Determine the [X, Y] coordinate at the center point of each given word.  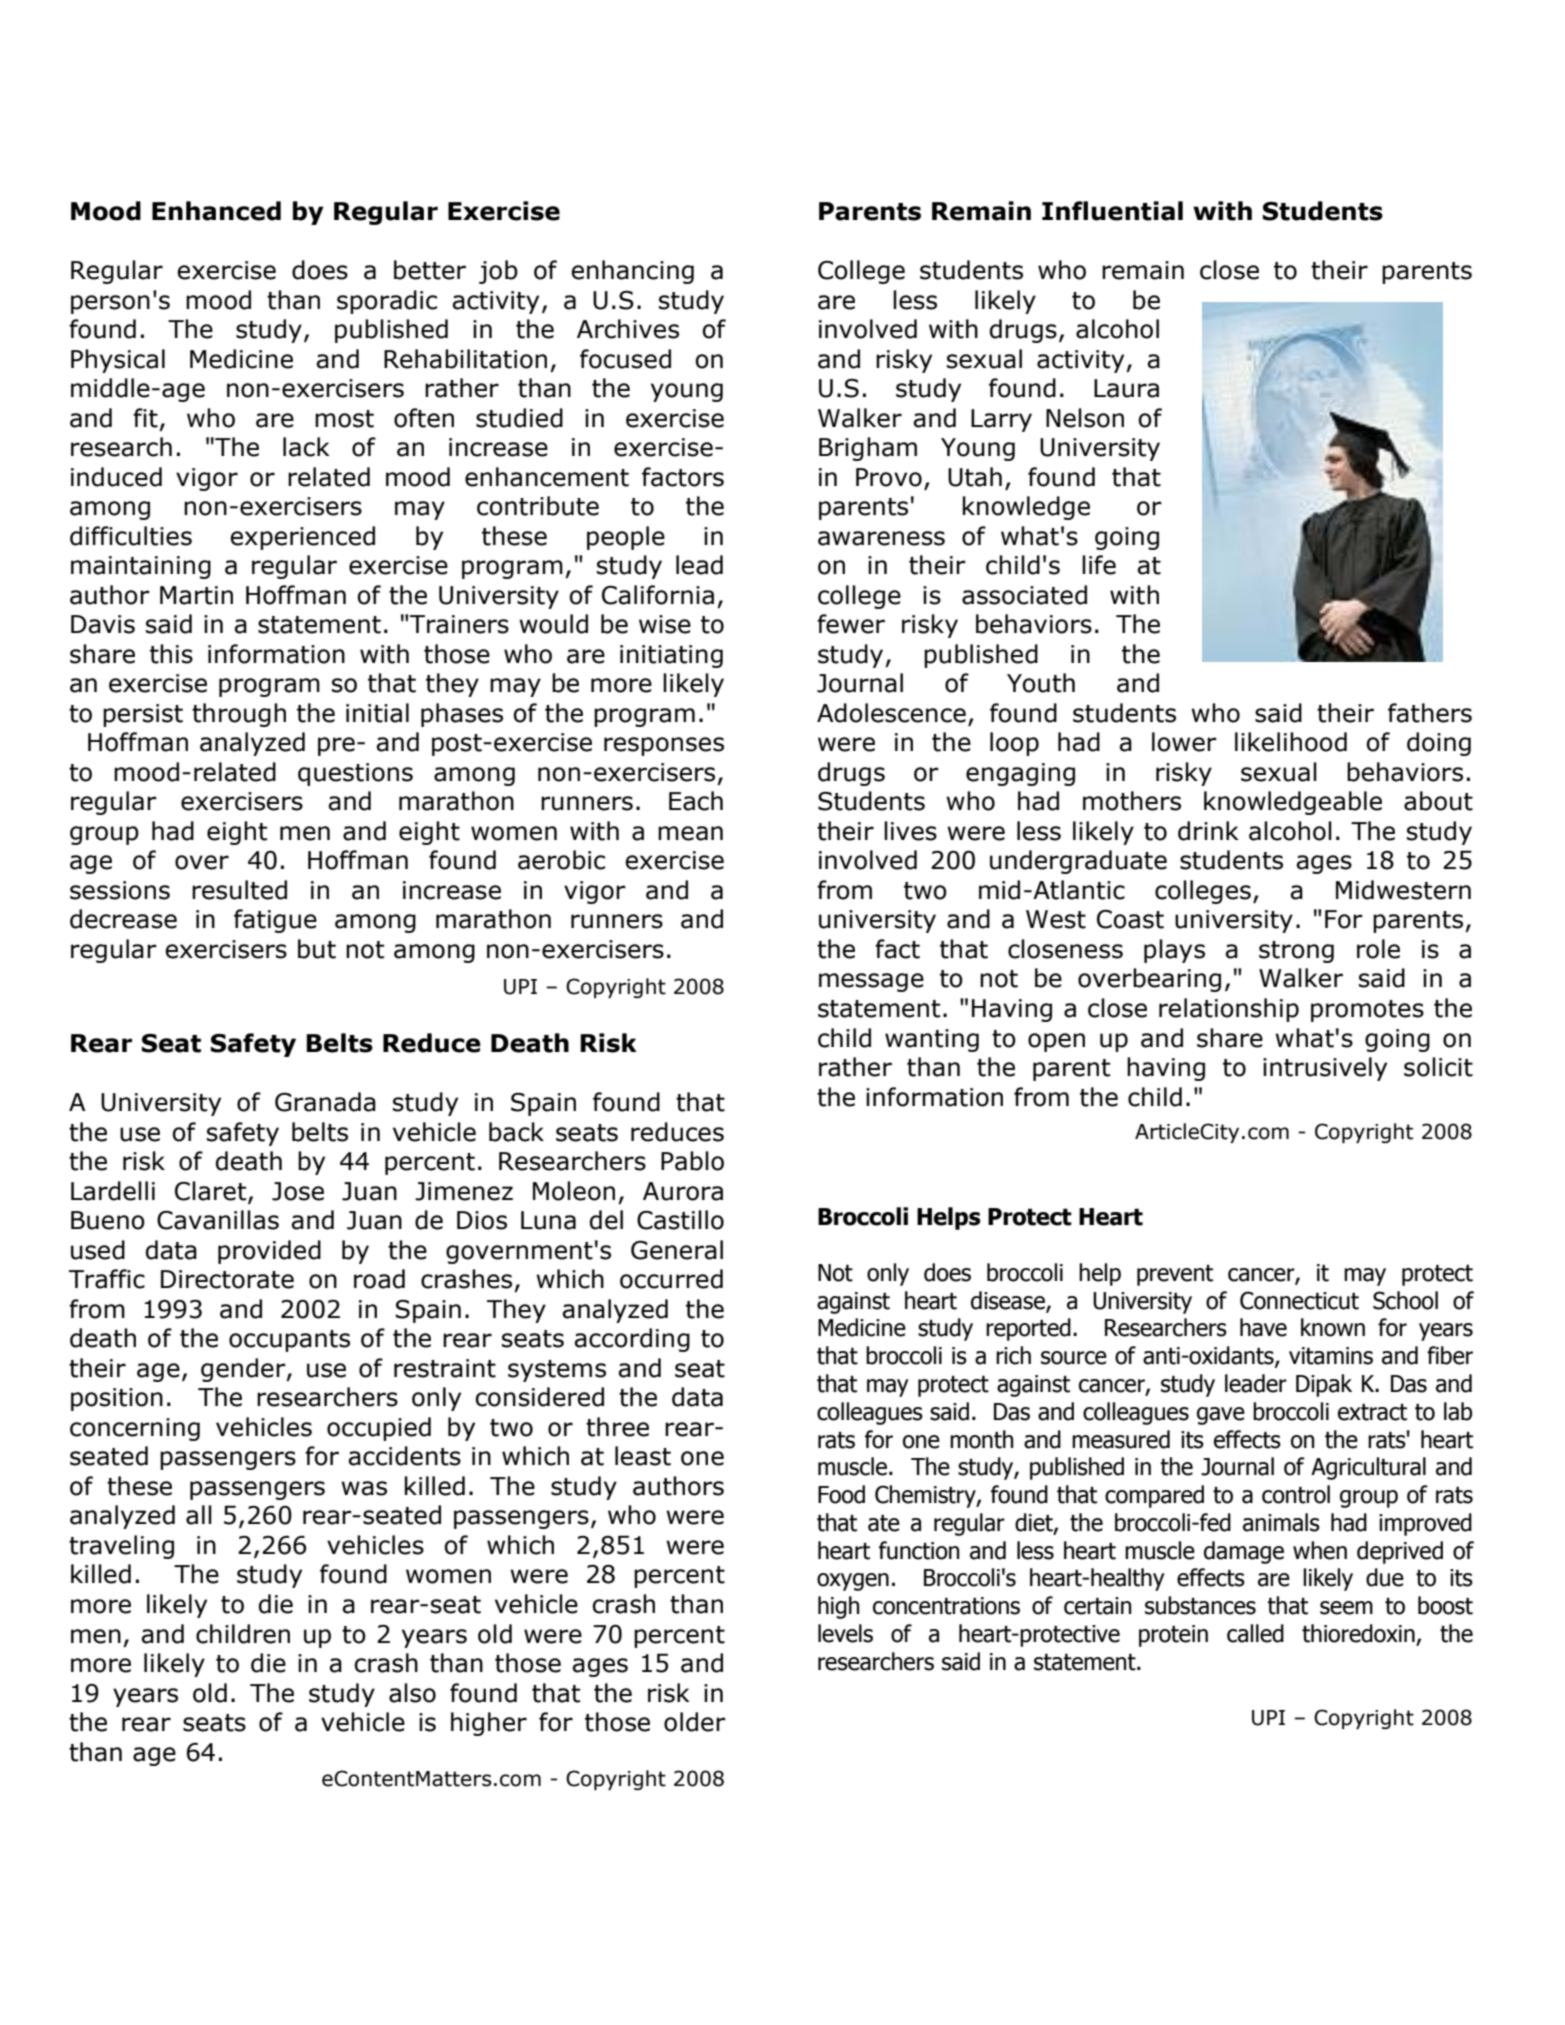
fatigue [275, 921]
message [871, 982]
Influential [1112, 211]
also [412, 1693]
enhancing [632, 272]
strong [1296, 952]
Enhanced [216, 211]
